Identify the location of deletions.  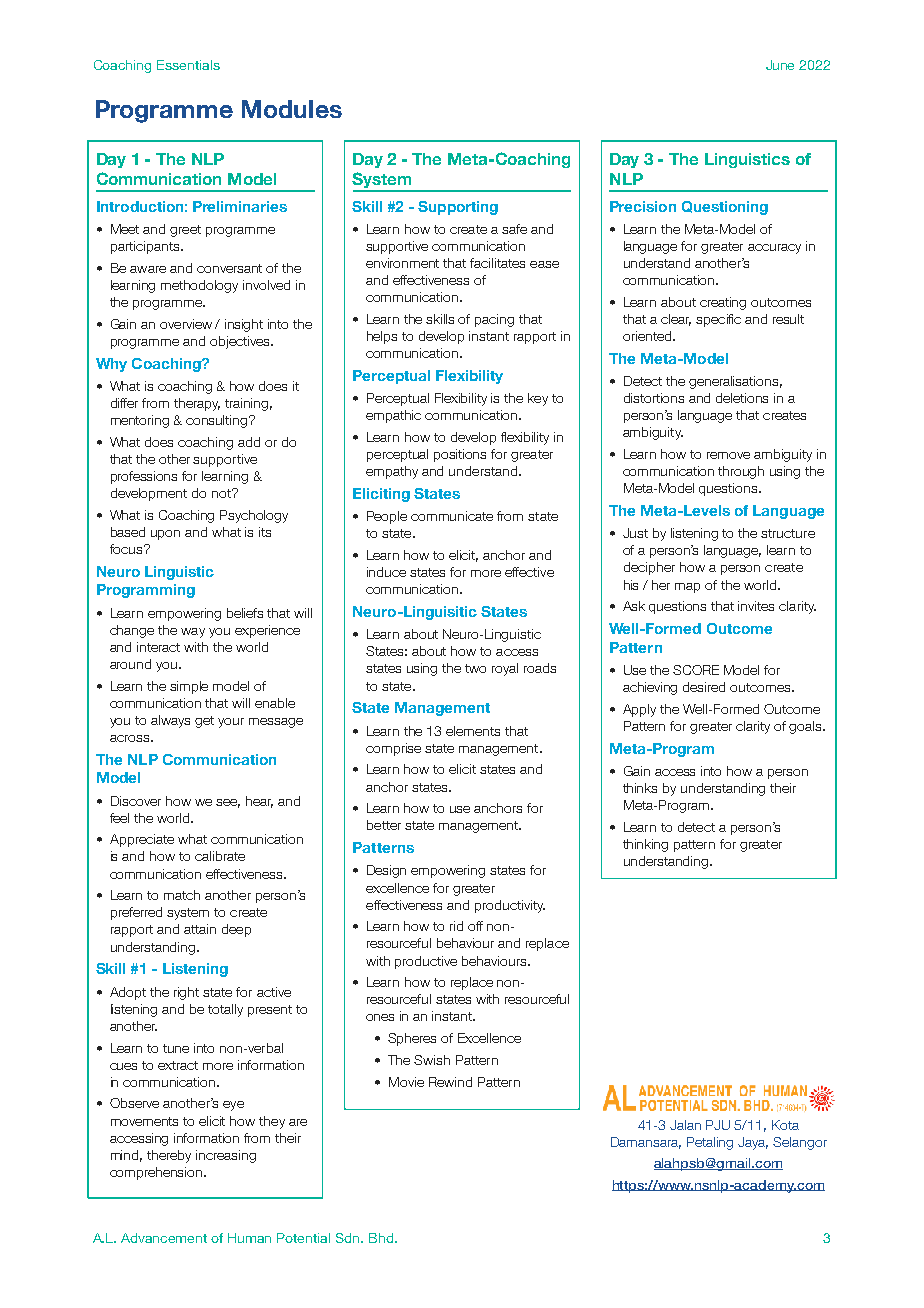
(742, 398).
